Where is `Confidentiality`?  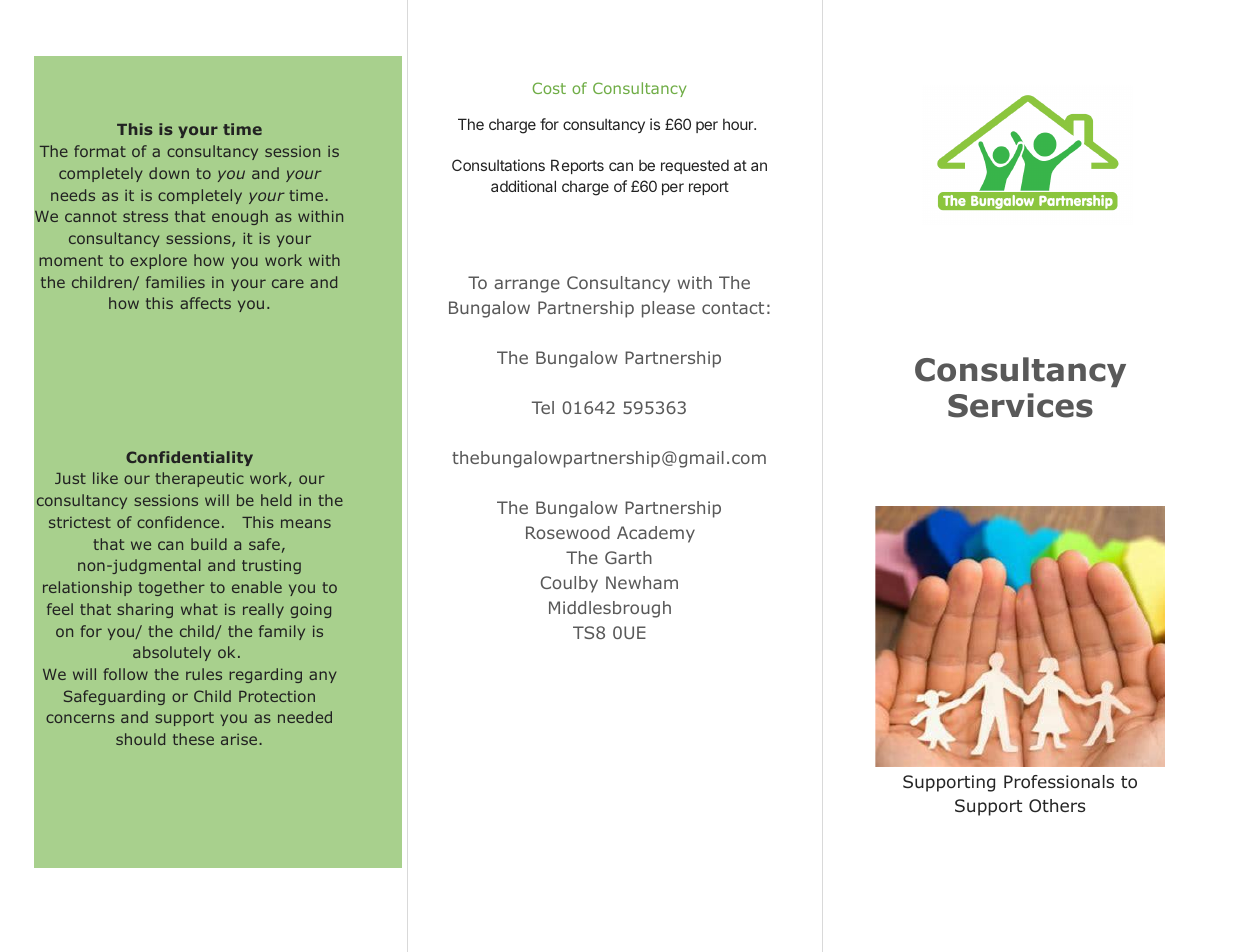 Confidentiality is located at coordinates (189, 458).
